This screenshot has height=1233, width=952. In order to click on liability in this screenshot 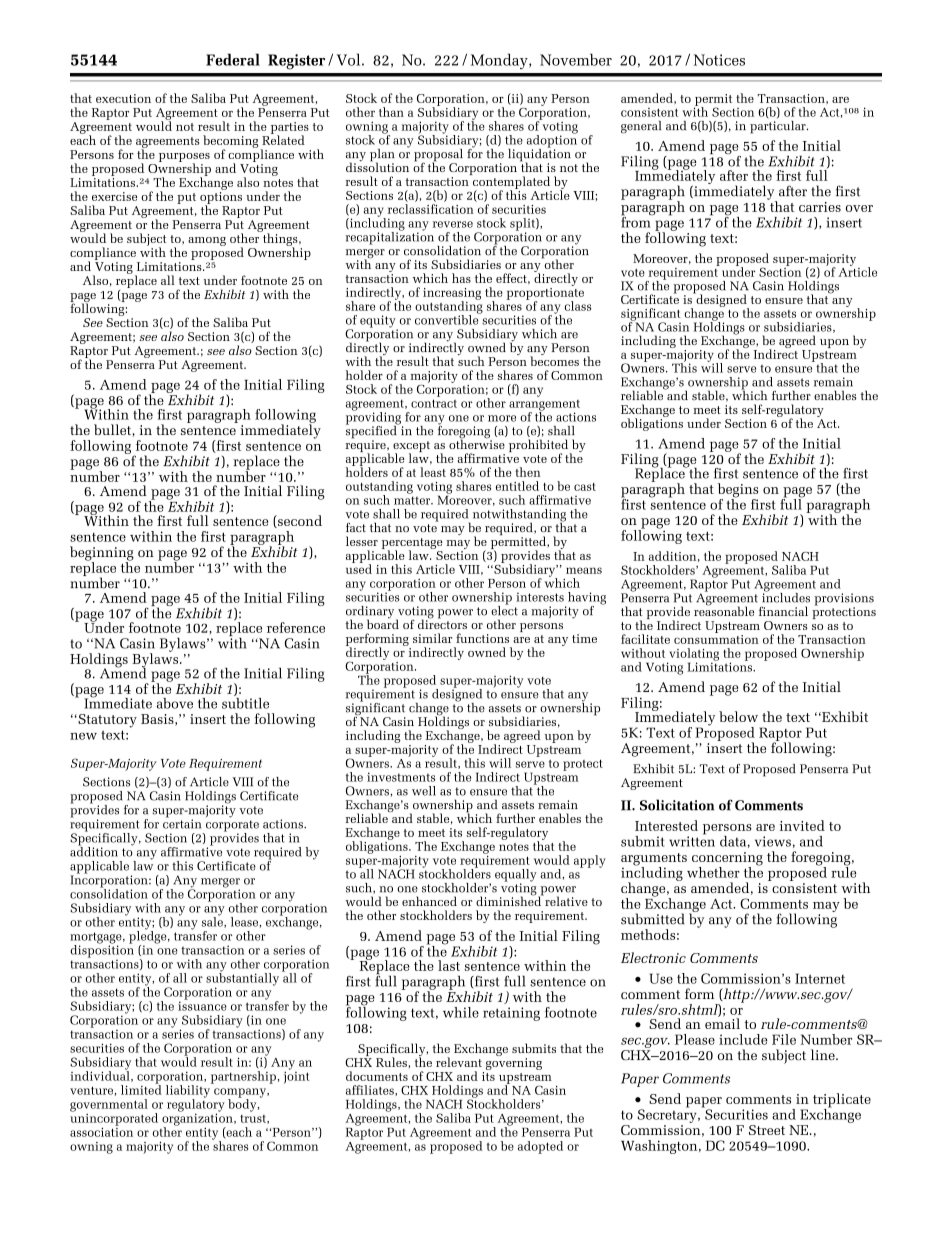, I will do `click(189, 1091)`.
